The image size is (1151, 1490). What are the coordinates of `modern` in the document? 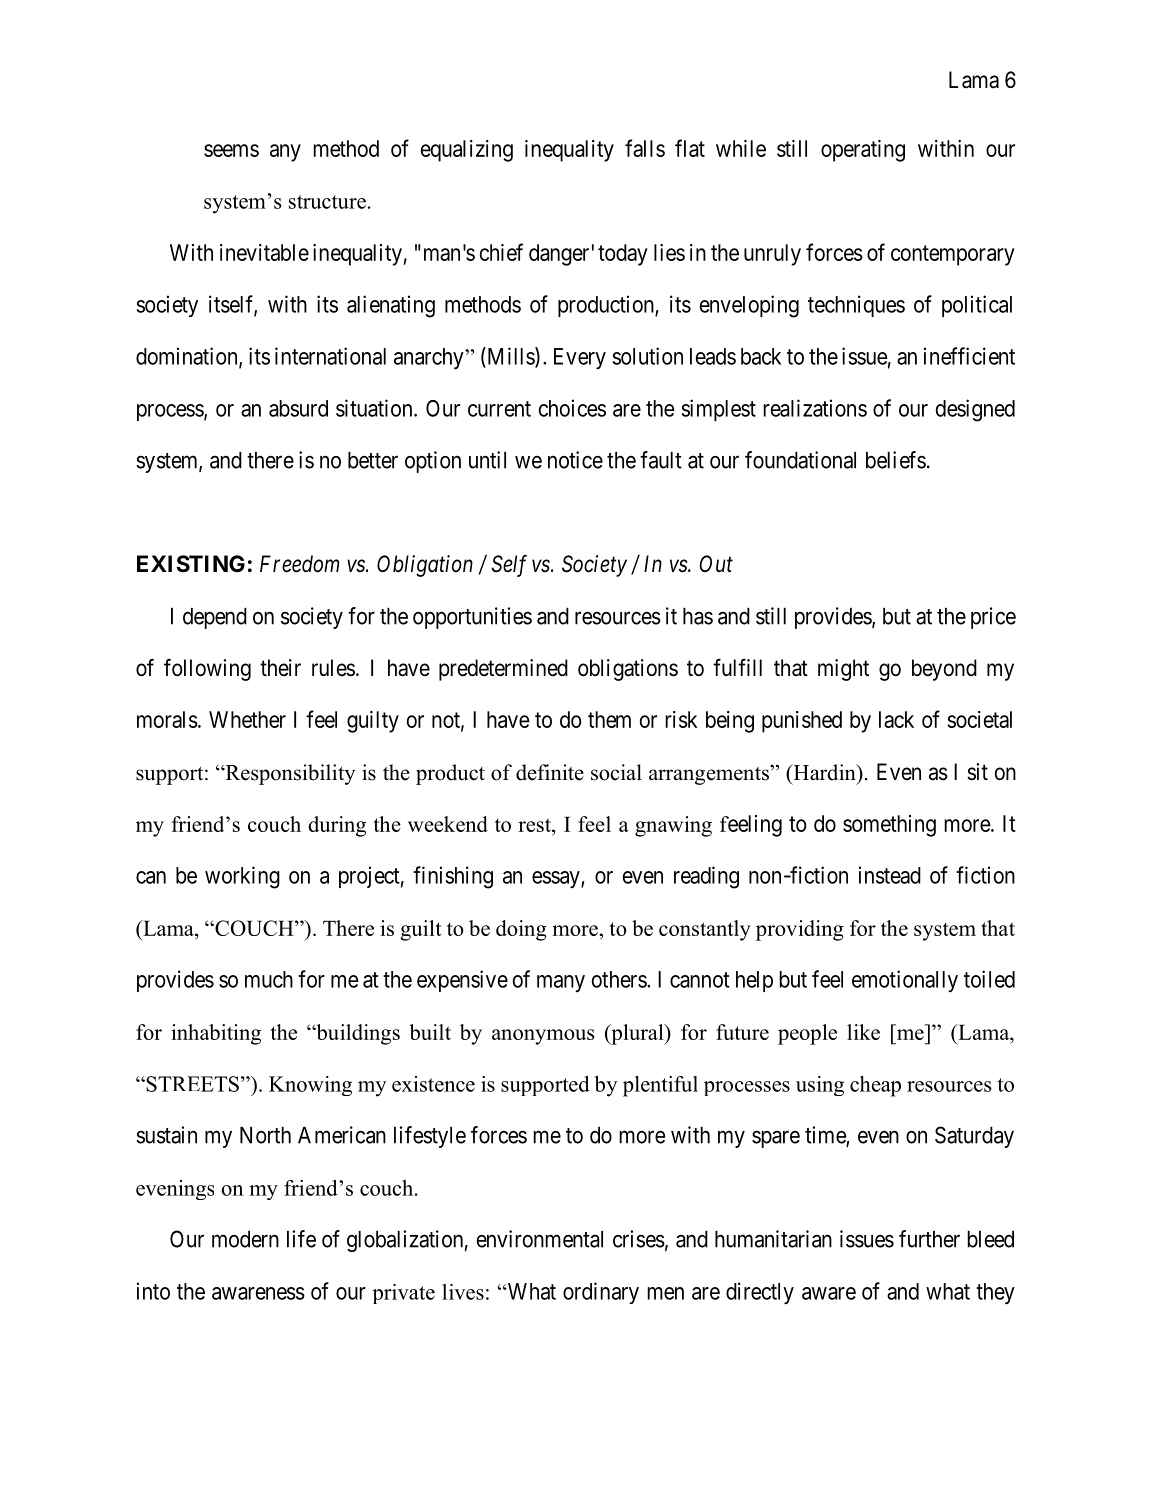 It's located at (245, 1239).
